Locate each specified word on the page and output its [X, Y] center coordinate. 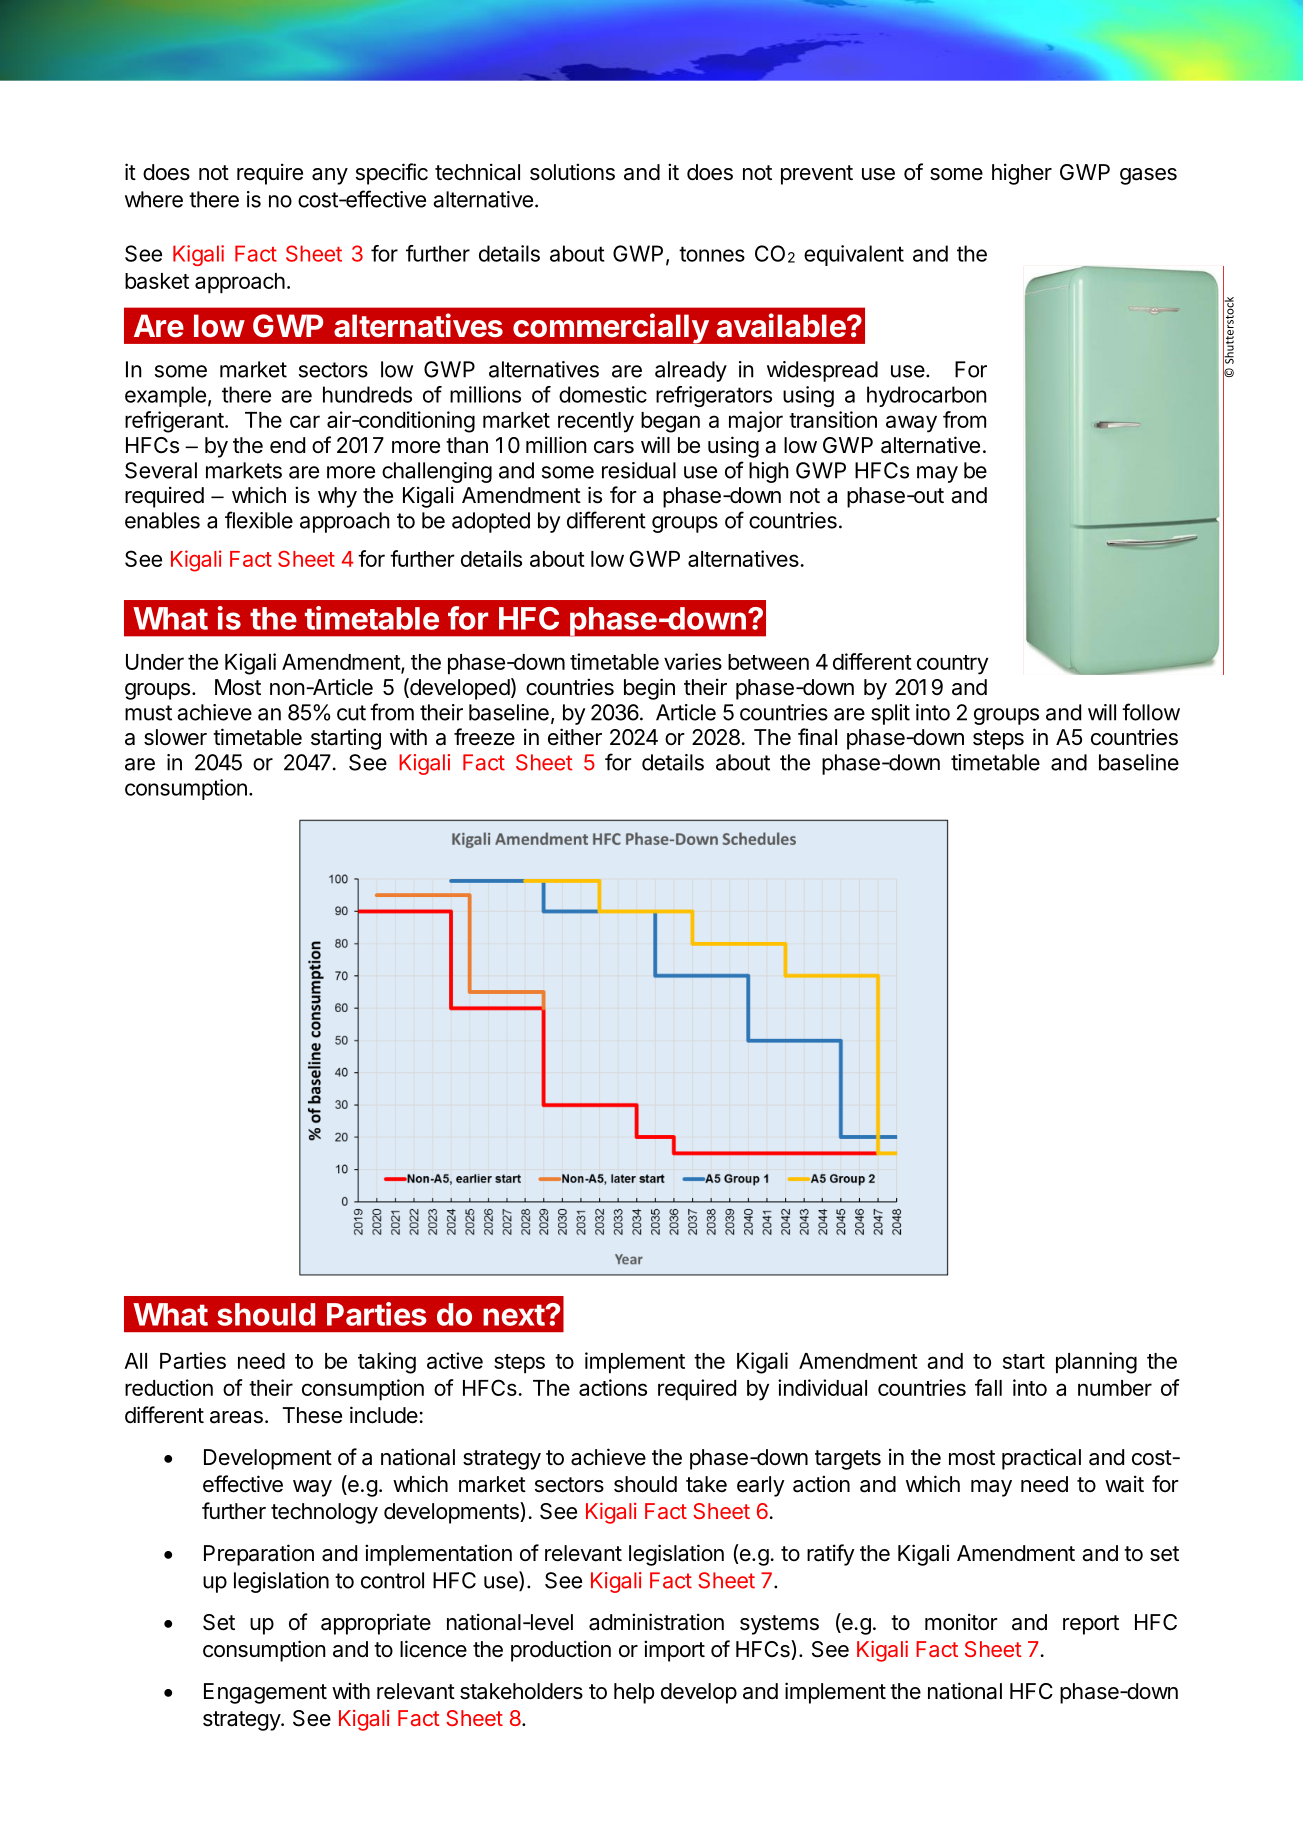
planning [1096, 1363]
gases [1148, 176]
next [514, 1315]
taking [387, 1363]
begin [649, 689]
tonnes [712, 254]
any [330, 176]
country [952, 665]
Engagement [265, 1693]
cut [351, 713]
